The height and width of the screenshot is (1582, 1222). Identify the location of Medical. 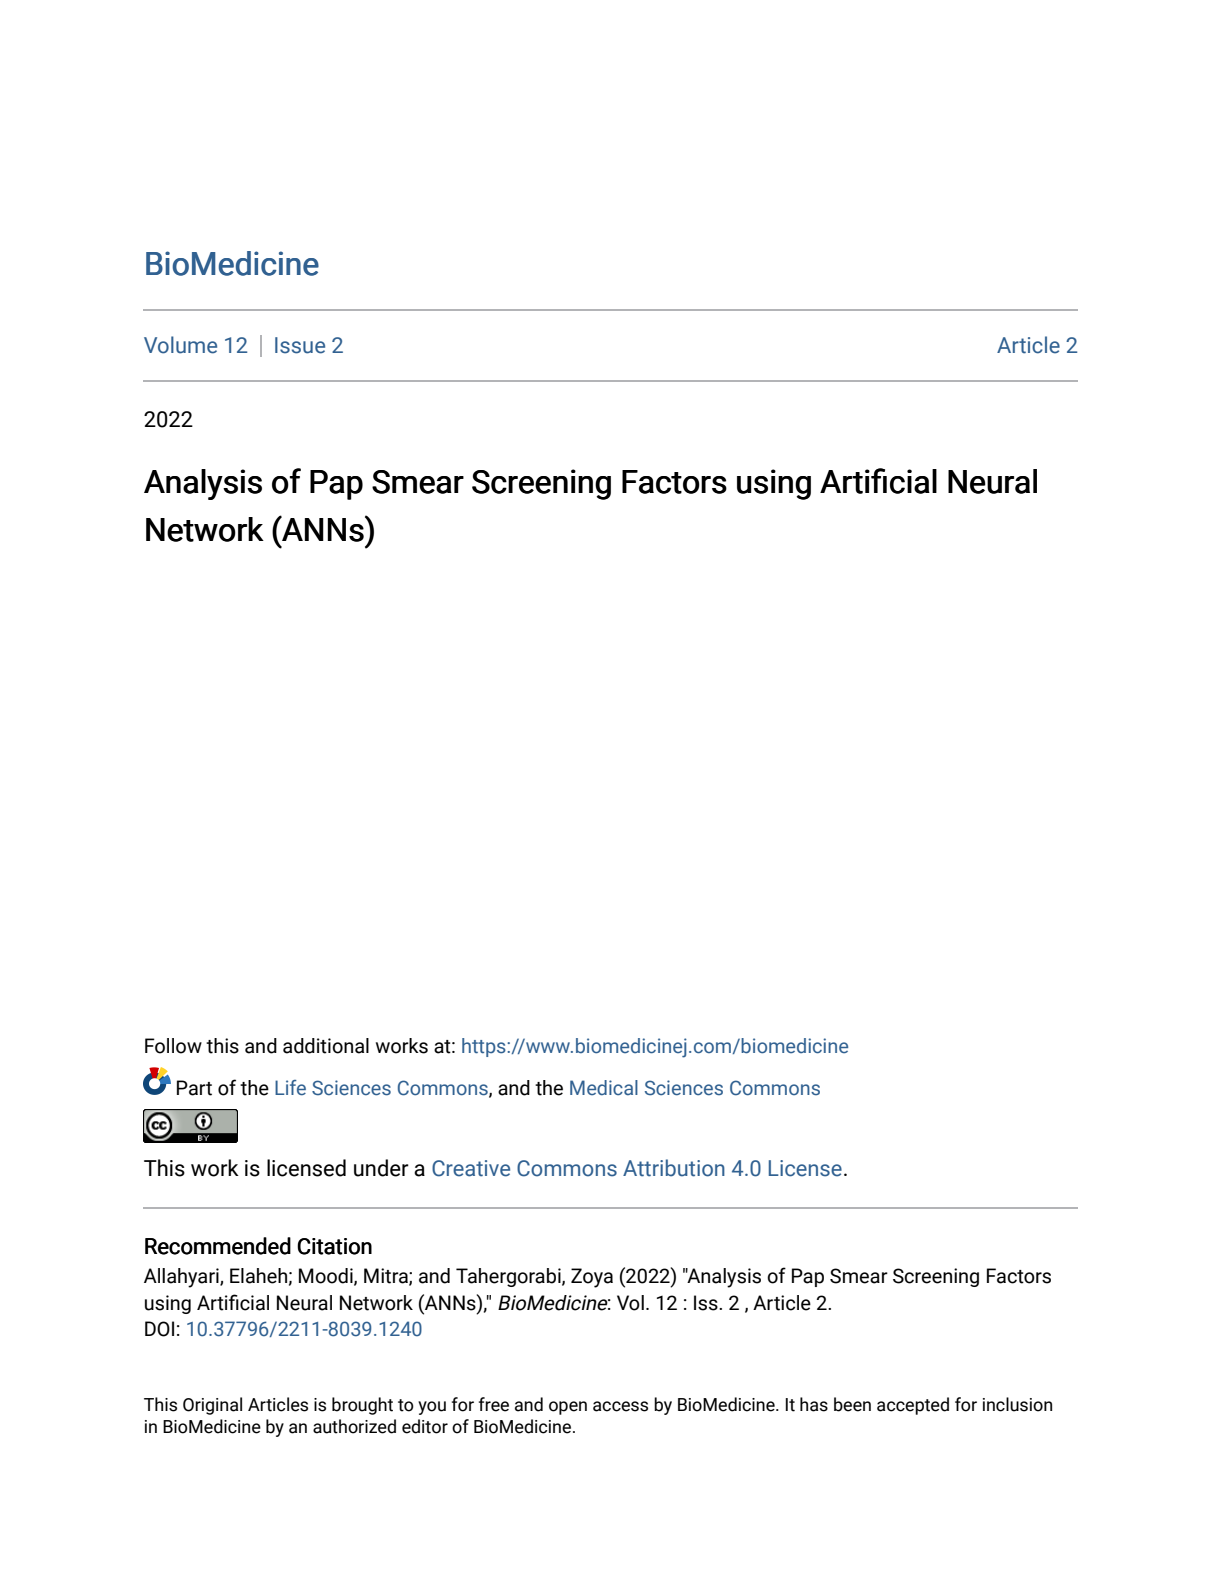
(604, 1088).
